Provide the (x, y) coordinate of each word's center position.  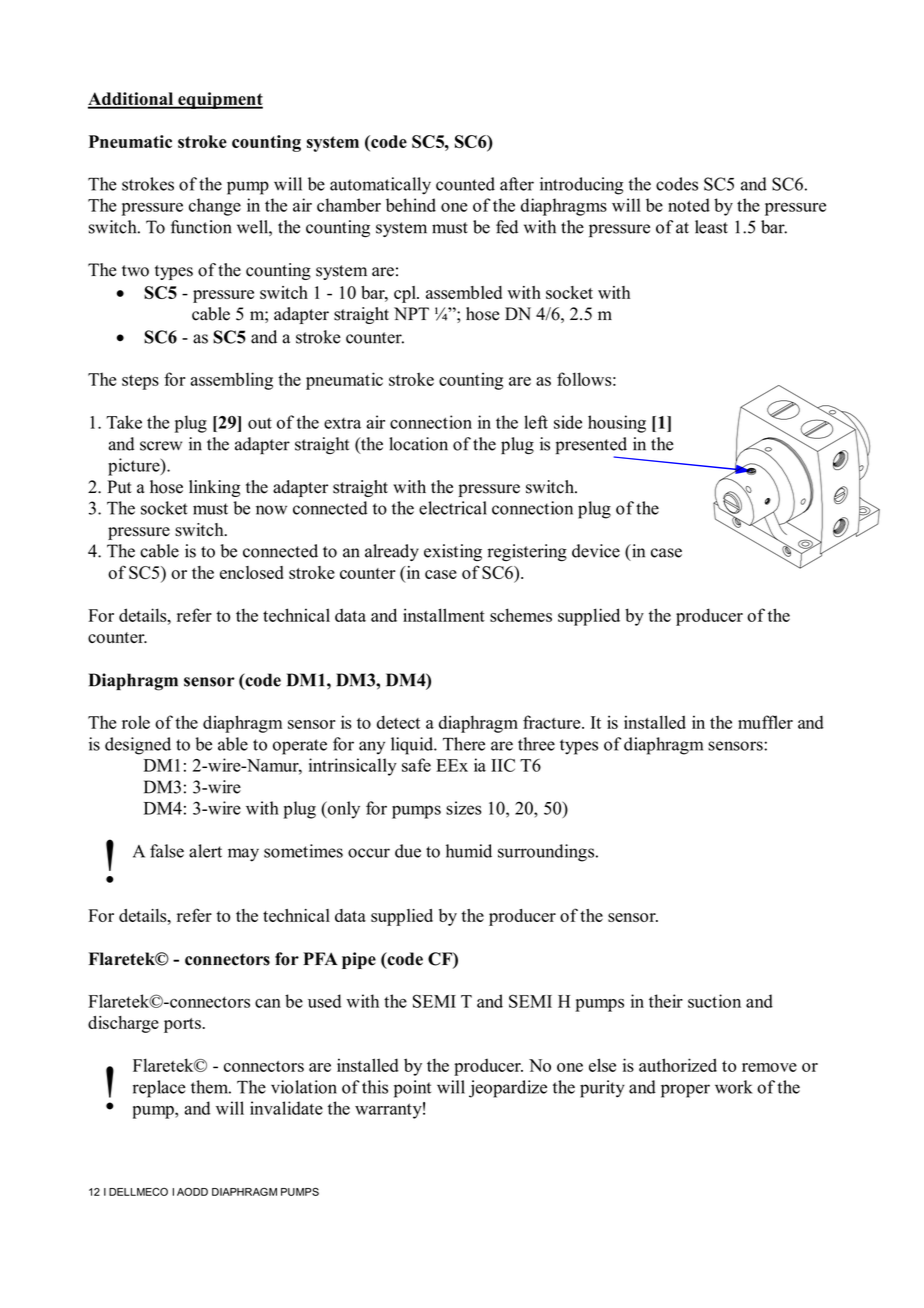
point (412, 1089)
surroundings (547, 853)
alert (205, 851)
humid (469, 851)
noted (689, 205)
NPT (411, 313)
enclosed (252, 572)
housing (617, 424)
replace (159, 1089)
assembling (231, 381)
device (596, 551)
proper (685, 1091)
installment (444, 615)
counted (465, 184)
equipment (219, 100)
